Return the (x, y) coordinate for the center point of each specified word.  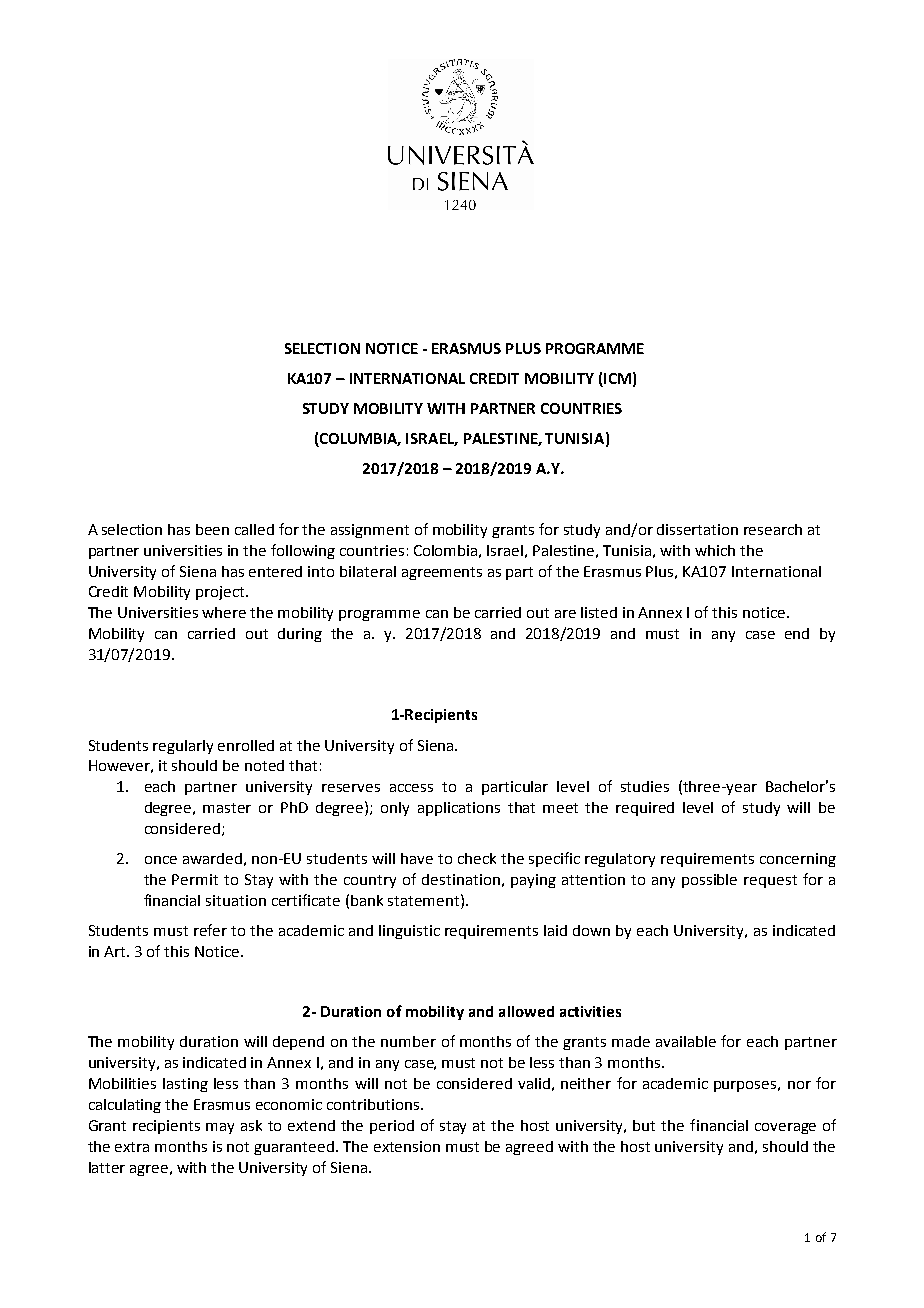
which (715, 550)
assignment (370, 531)
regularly (183, 747)
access (411, 788)
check (477, 858)
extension (407, 1146)
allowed (526, 1011)
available (686, 1041)
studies (645, 786)
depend (298, 1043)
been (212, 529)
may (220, 1128)
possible (709, 881)
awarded (212, 858)
